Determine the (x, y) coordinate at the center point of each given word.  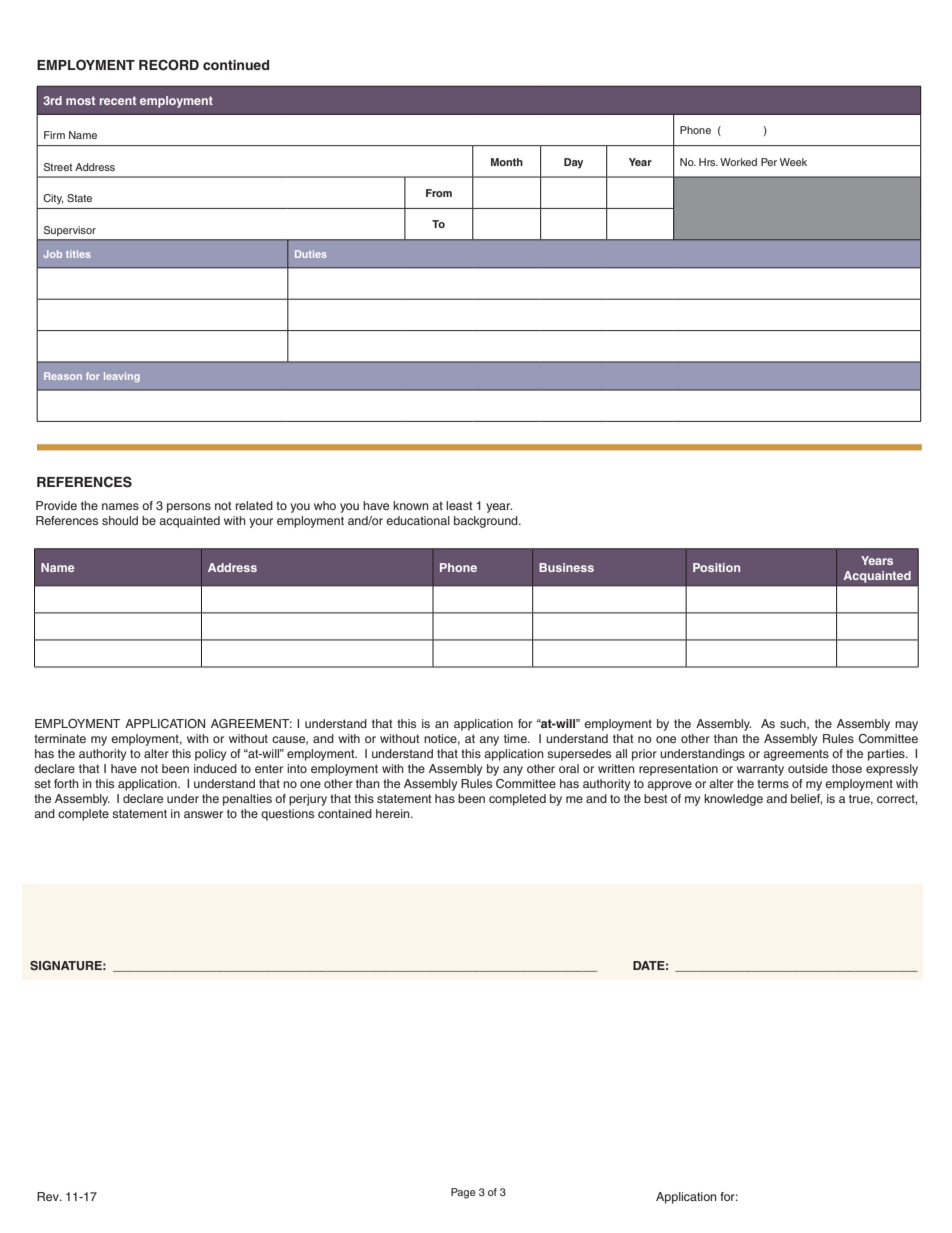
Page (463, 1193)
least (459, 505)
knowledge (733, 800)
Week (793, 162)
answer (203, 814)
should (120, 520)
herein (394, 813)
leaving (122, 377)
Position (716, 567)
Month (507, 162)
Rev (49, 1196)
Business (566, 567)
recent (118, 100)
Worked (738, 162)
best (656, 798)
